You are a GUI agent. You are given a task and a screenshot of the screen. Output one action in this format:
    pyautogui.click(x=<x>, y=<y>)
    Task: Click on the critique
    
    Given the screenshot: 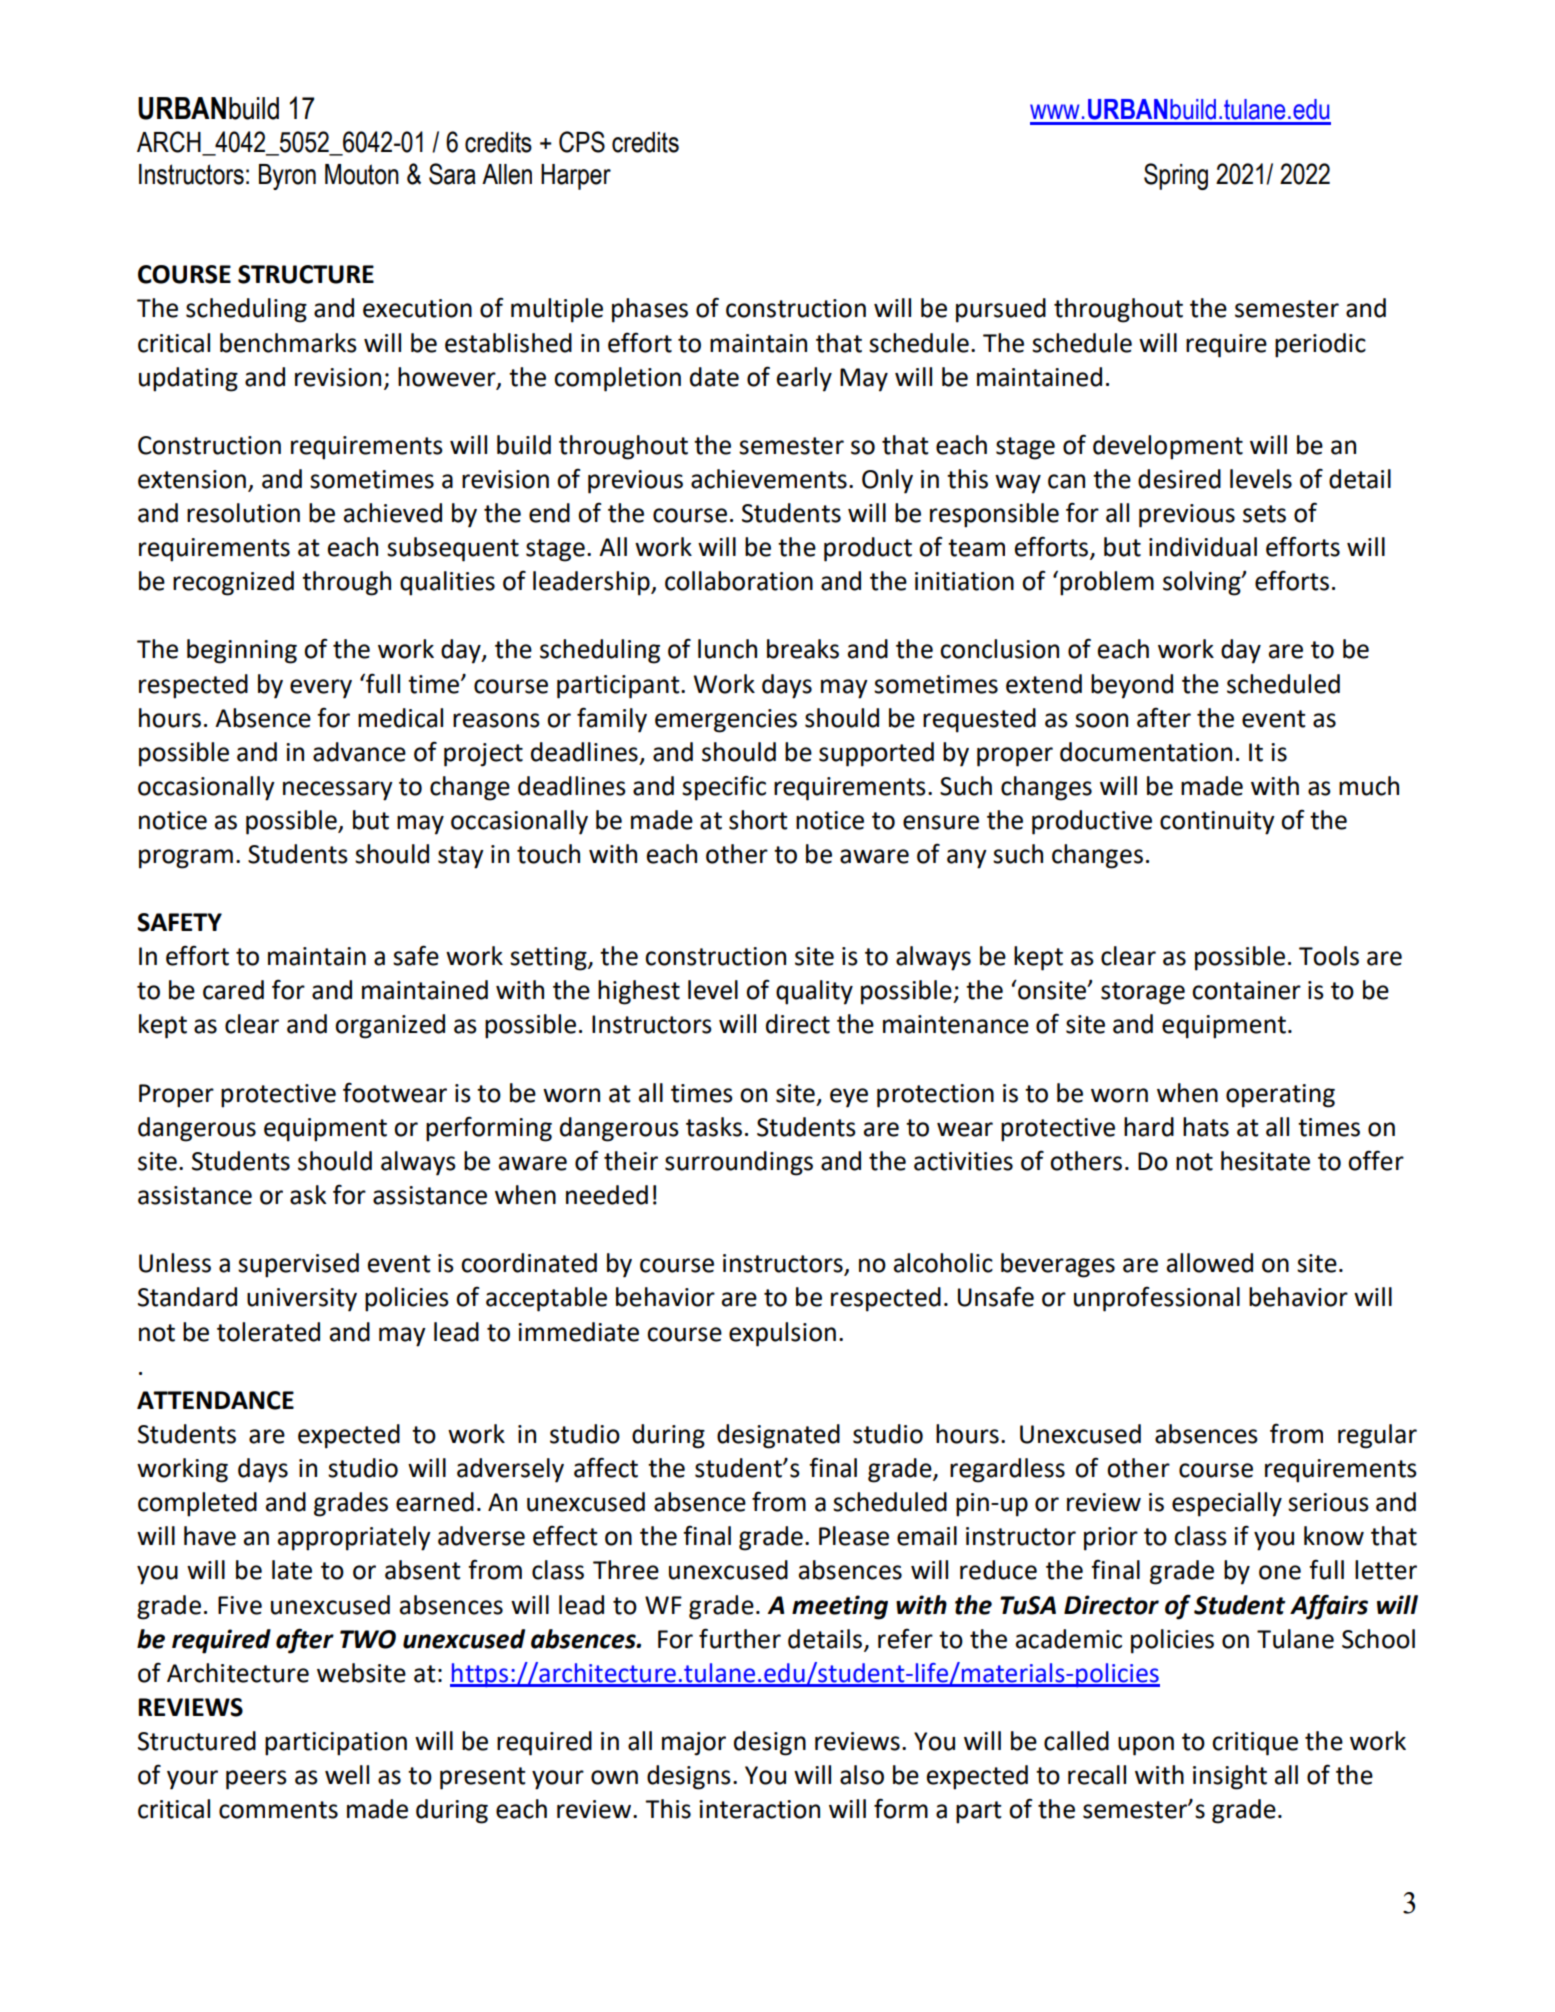 What is the action you would take?
    pyautogui.click(x=1255, y=1744)
